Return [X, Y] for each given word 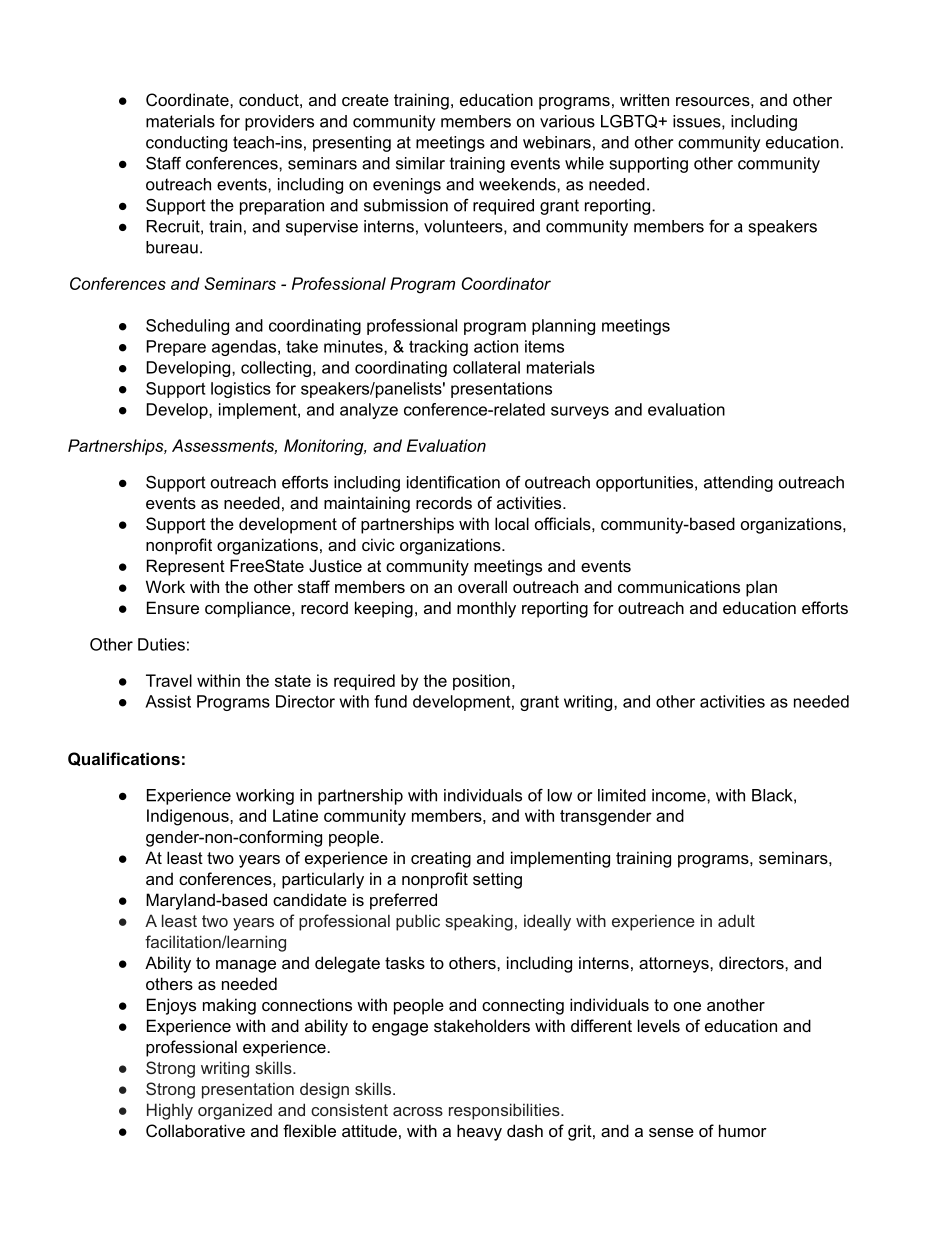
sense [671, 1132]
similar [420, 163]
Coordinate [188, 99]
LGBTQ [630, 121]
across [418, 1111]
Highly [170, 1111]
